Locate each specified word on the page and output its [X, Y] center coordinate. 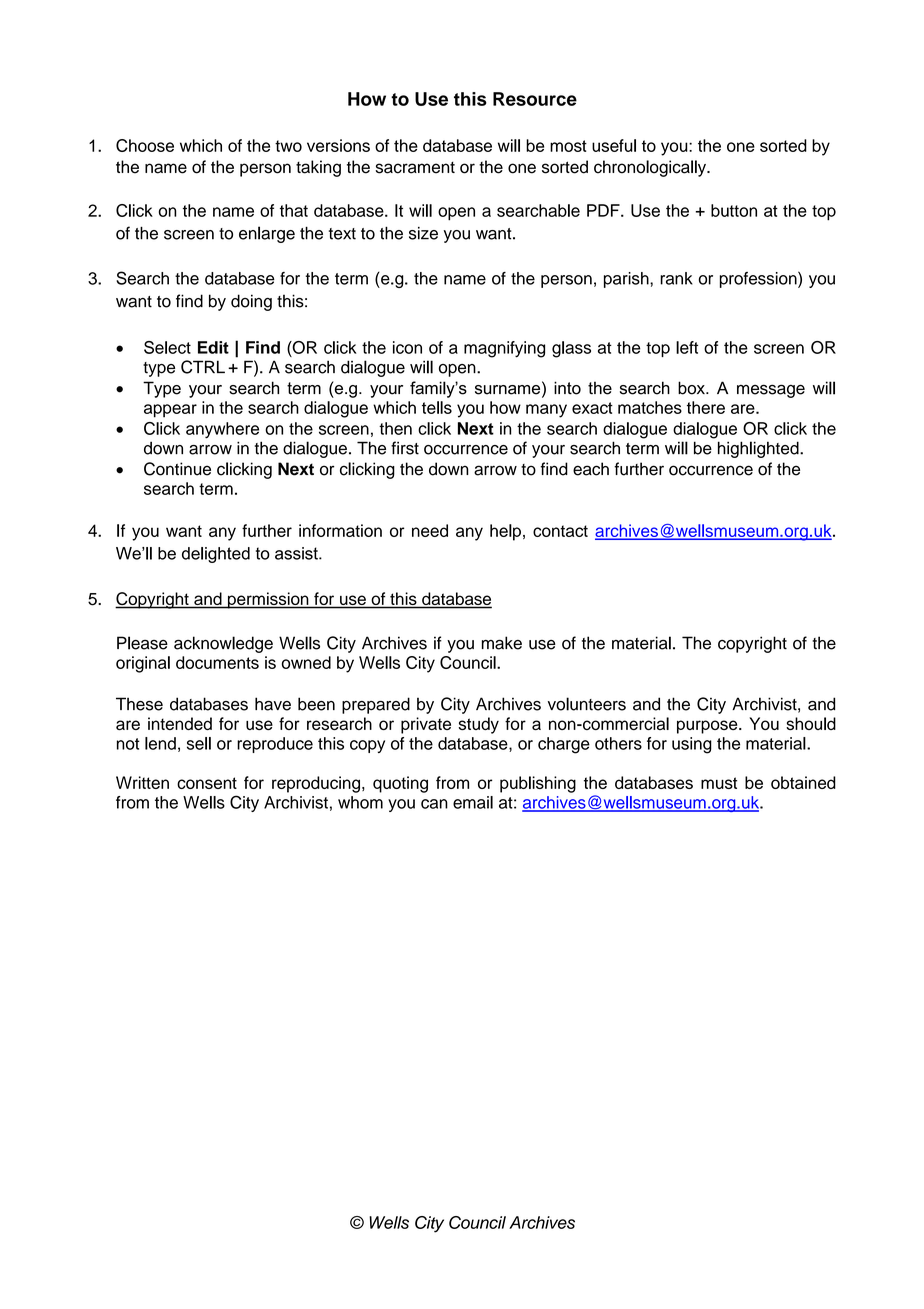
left [687, 347]
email [473, 802]
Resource [535, 99]
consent [207, 783]
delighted [216, 555]
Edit [213, 347]
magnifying [504, 349]
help [505, 532]
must [719, 783]
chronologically [651, 168]
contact [560, 531]
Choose [145, 145]
